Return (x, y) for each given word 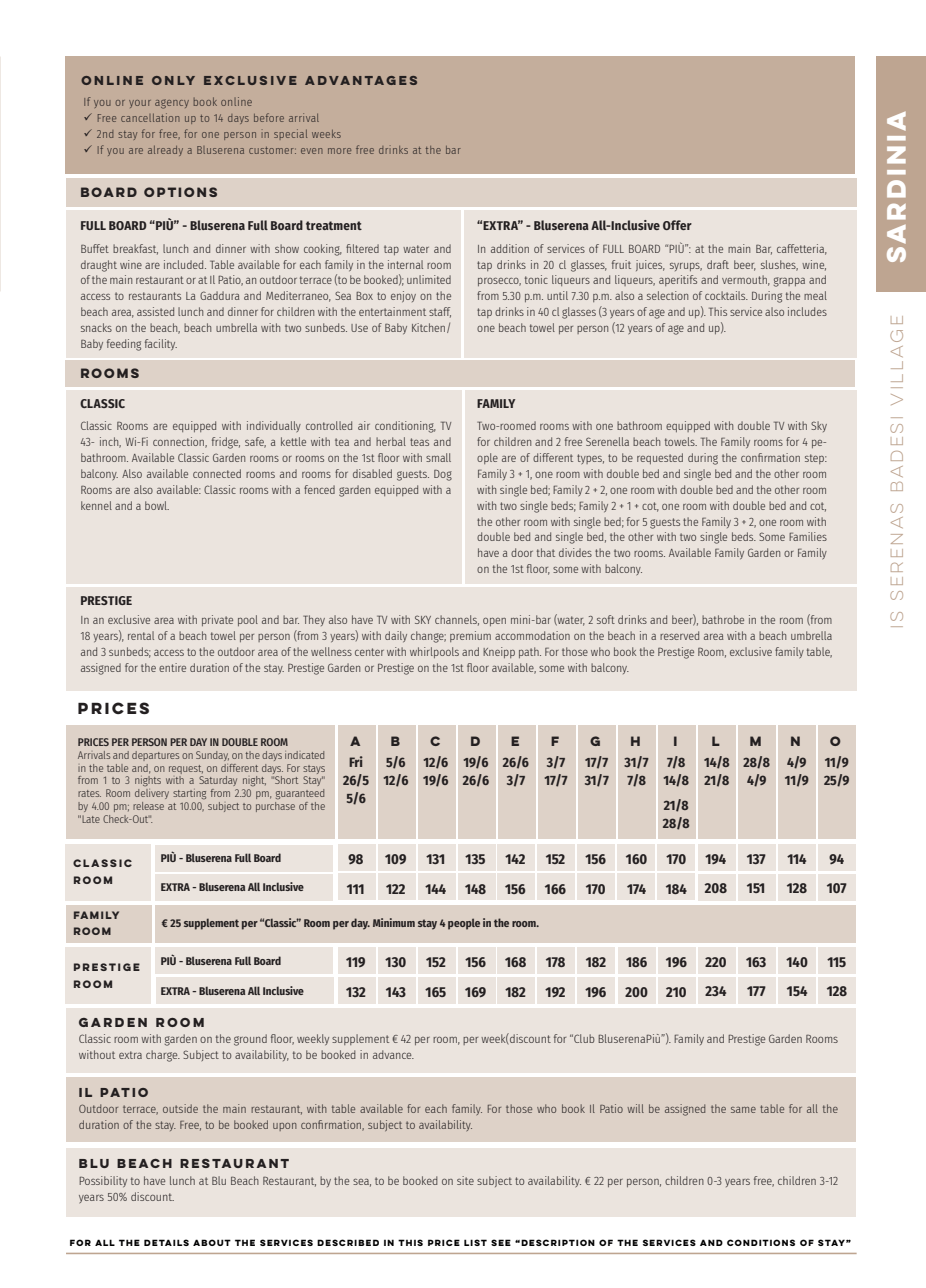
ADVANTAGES (361, 80)
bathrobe (723, 619)
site (465, 1180)
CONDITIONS (761, 1242)
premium (470, 636)
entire (172, 667)
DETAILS (166, 1242)
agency (172, 104)
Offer (677, 225)
